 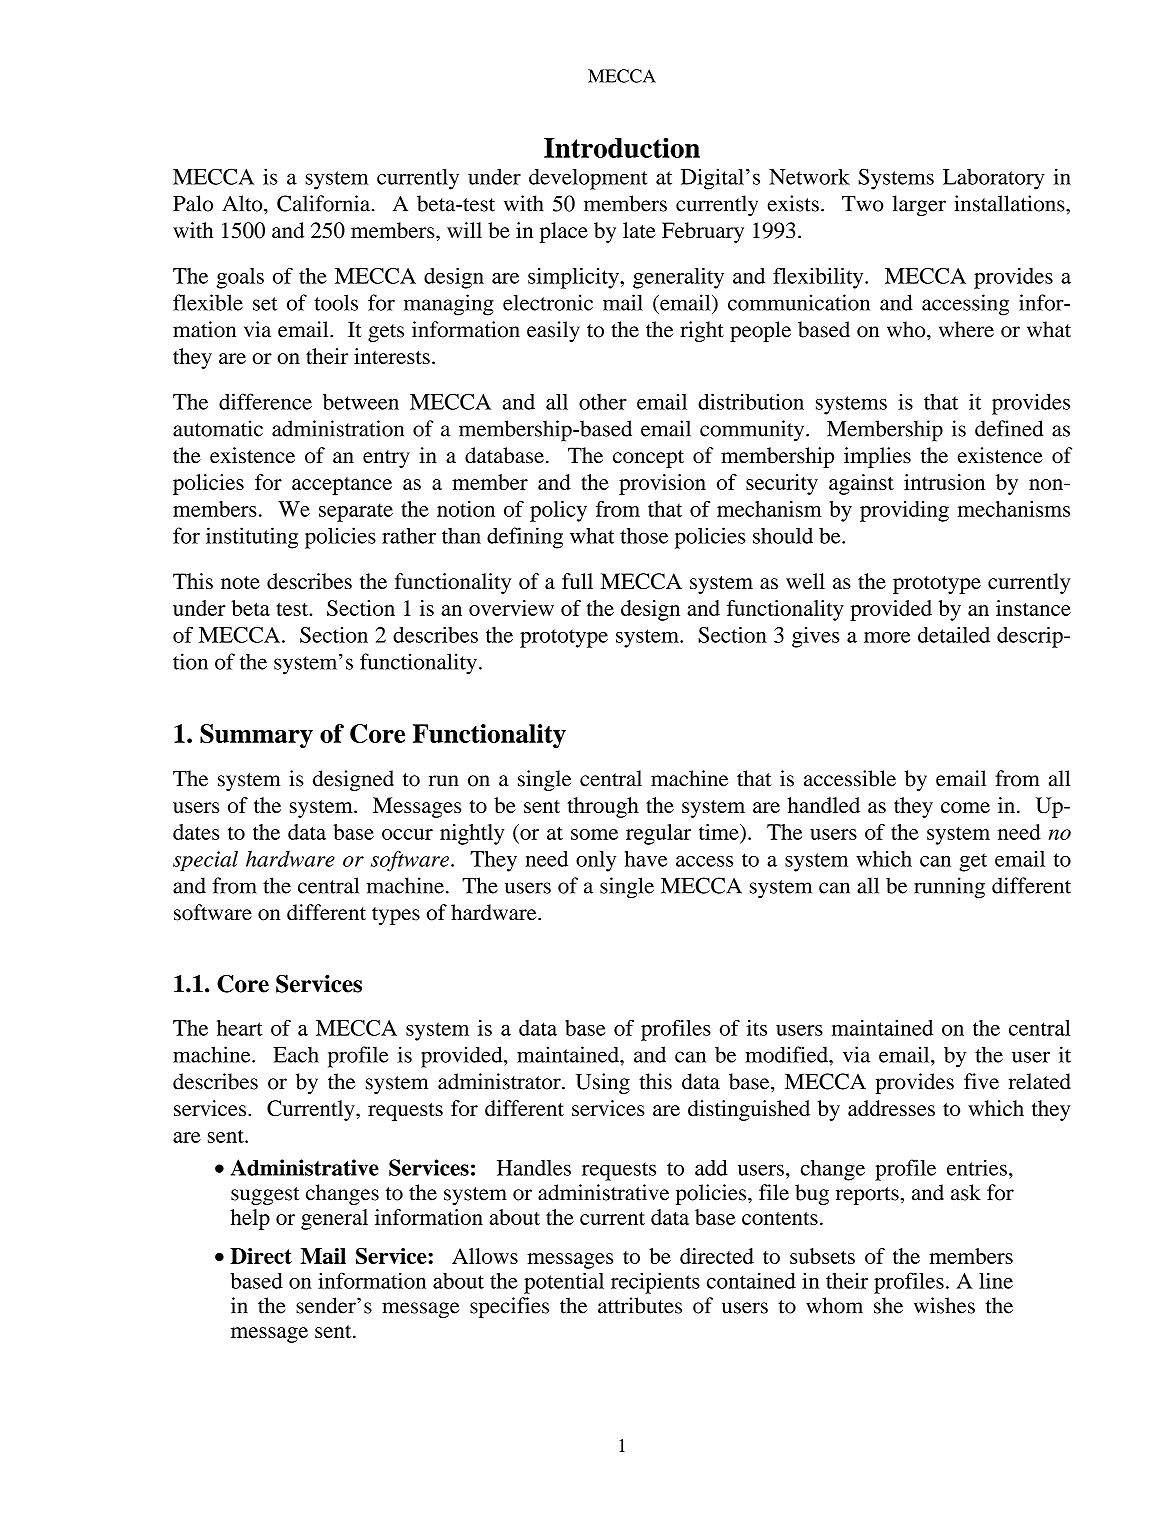 What do you see at coordinates (919, 205) in the screenshot?
I see `larger` at bounding box center [919, 205].
